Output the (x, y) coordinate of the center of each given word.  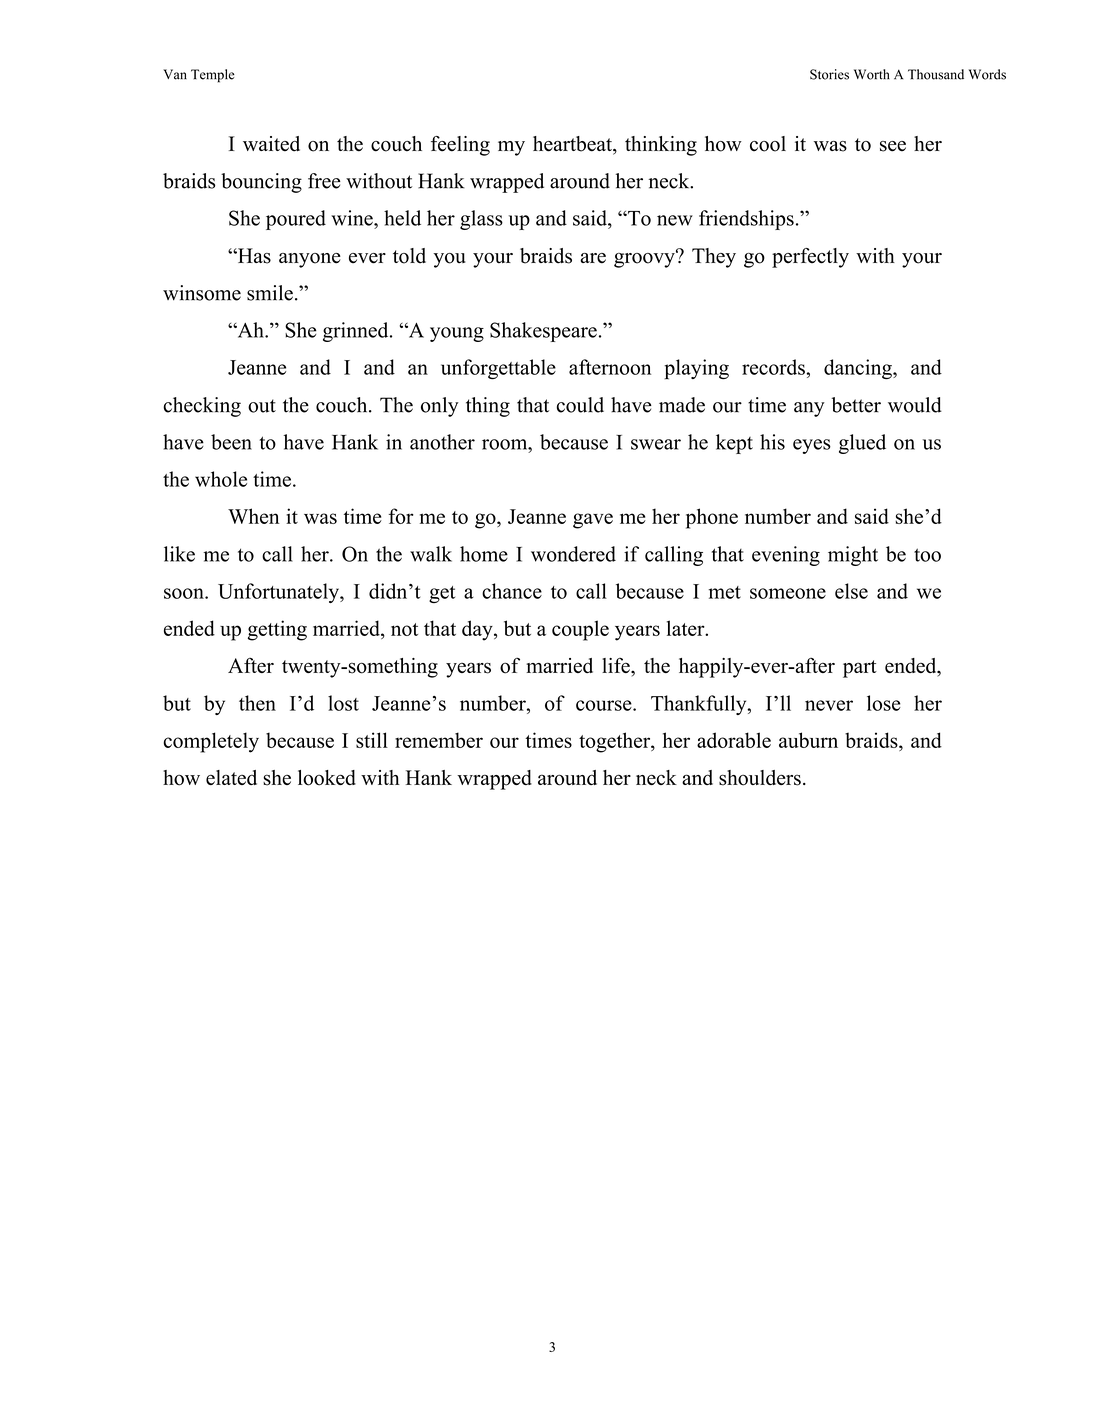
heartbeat (573, 145)
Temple (213, 76)
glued (862, 444)
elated (231, 777)
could (580, 405)
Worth (872, 74)
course (605, 705)
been (231, 442)
